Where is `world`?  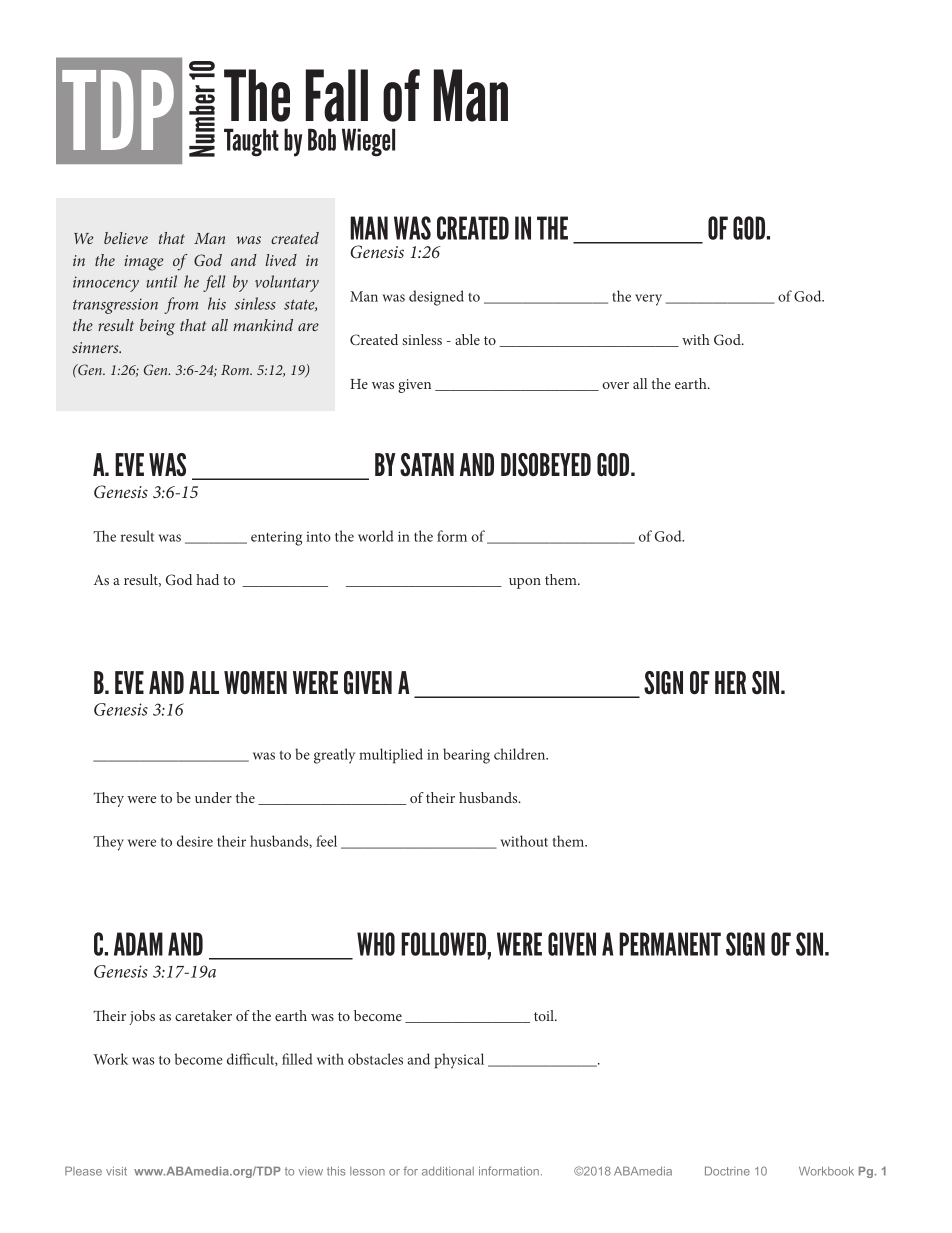
world is located at coordinates (375, 536).
